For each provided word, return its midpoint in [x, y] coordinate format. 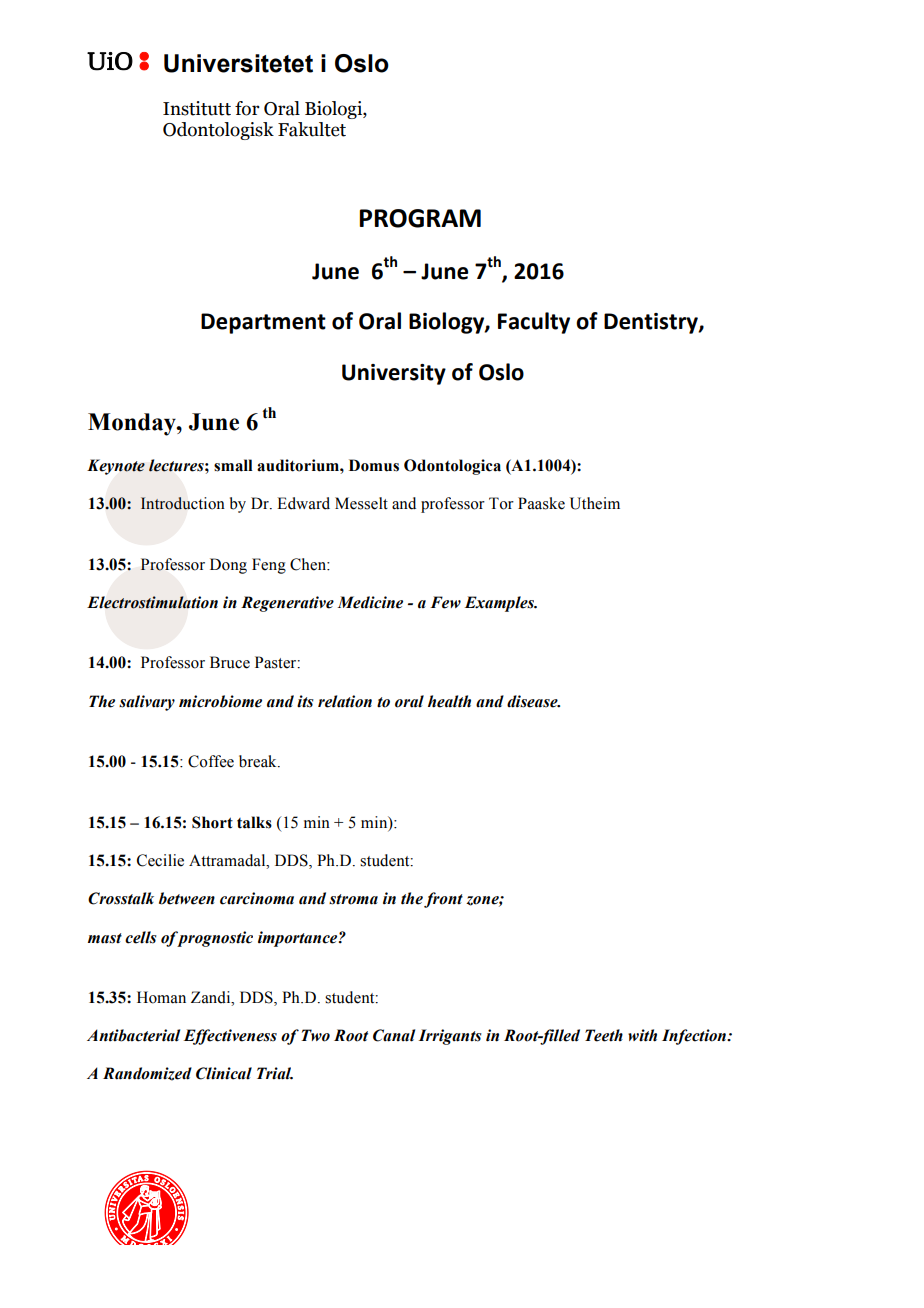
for [247, 108]
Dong [228, 566]
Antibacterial [133, 1035]
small [233, 465]
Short [212, 822]
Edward [303, 503]
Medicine [370, 602]
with [642, 1035]
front [443, 900]
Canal [394, 1035]
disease [533, 701]
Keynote [116, 467]
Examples [501, 604]
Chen [309, 564]
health [449, 701]
